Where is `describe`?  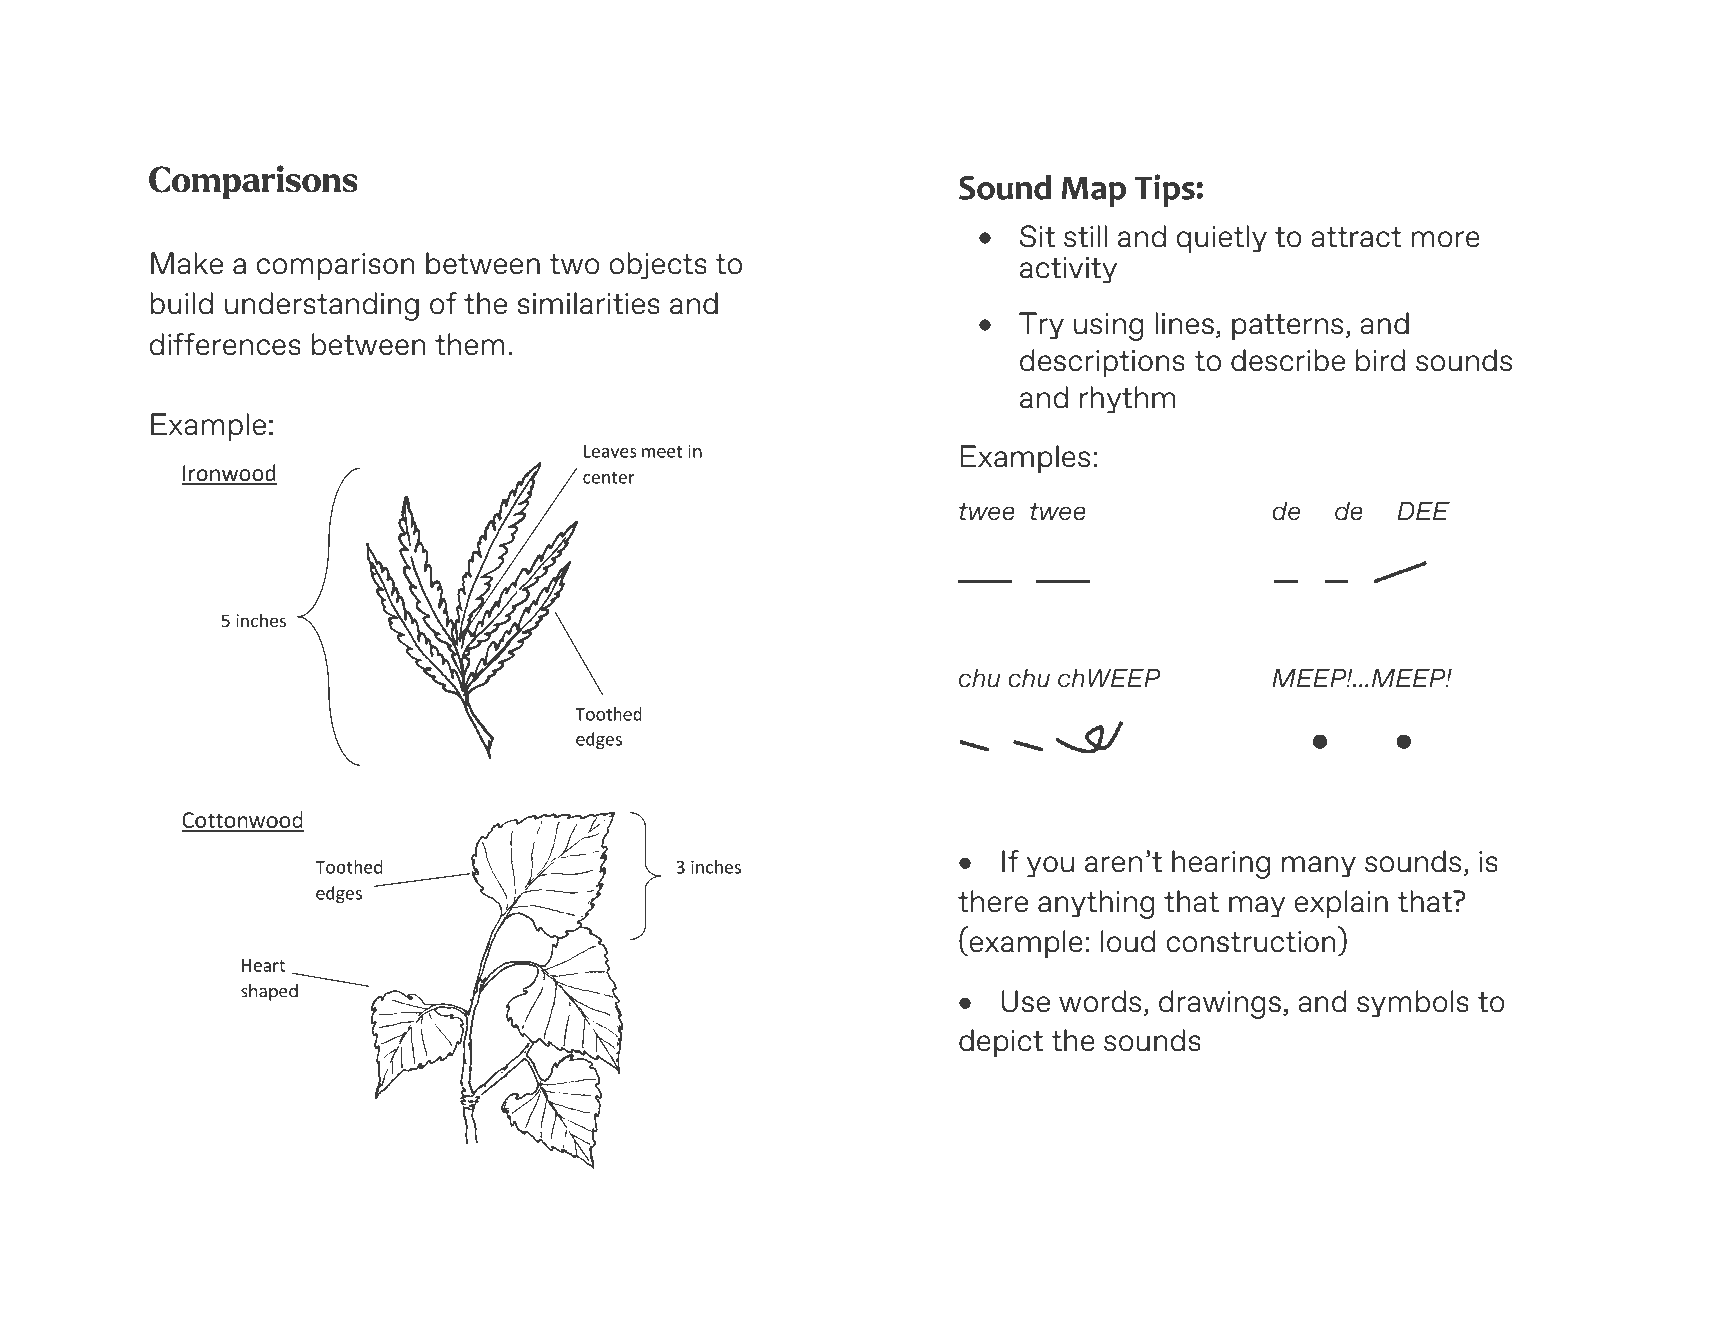 describe is located at coordinates (1288, 360).
